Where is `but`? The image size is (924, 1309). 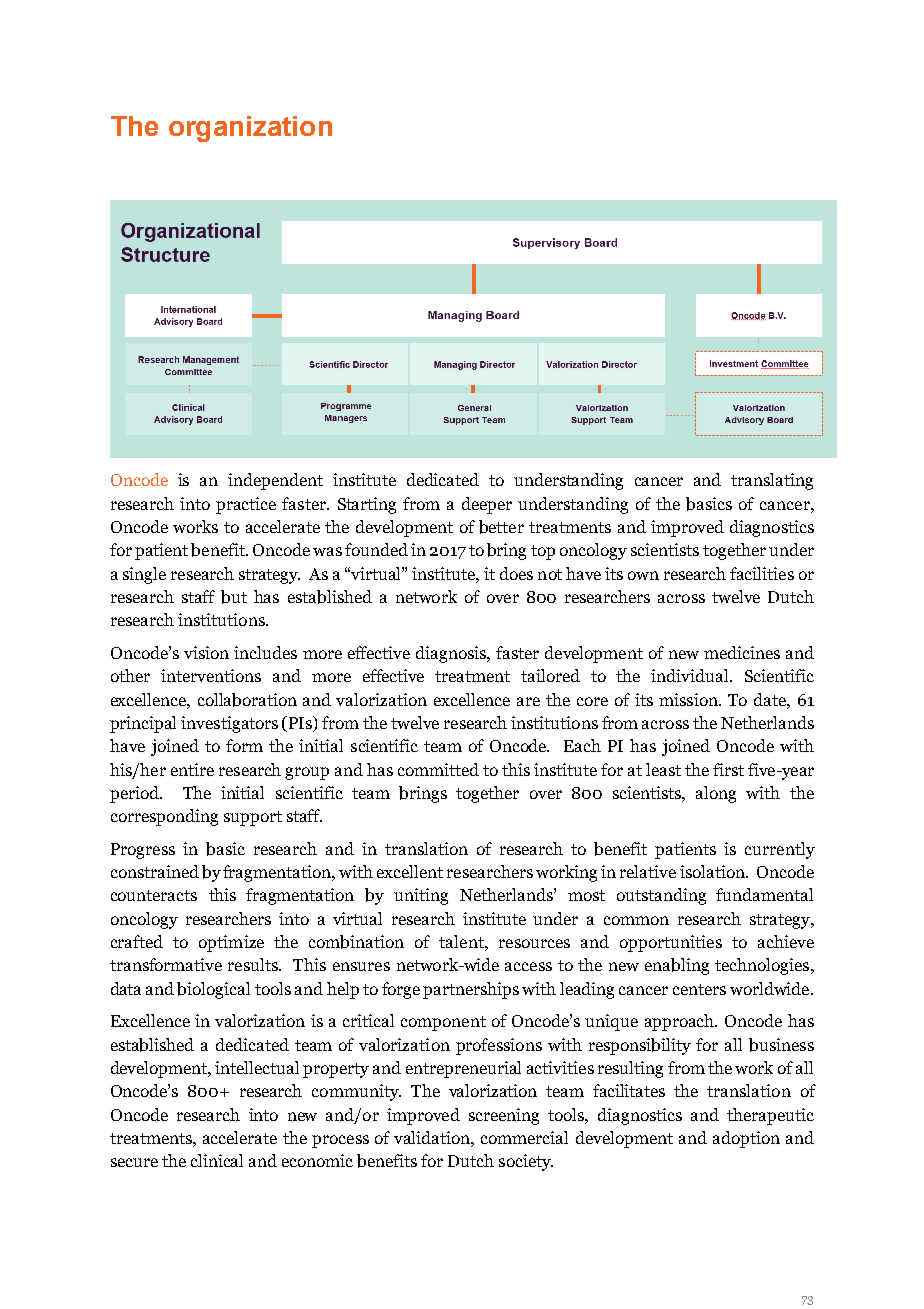
but is located at coordinates (234, 597).
